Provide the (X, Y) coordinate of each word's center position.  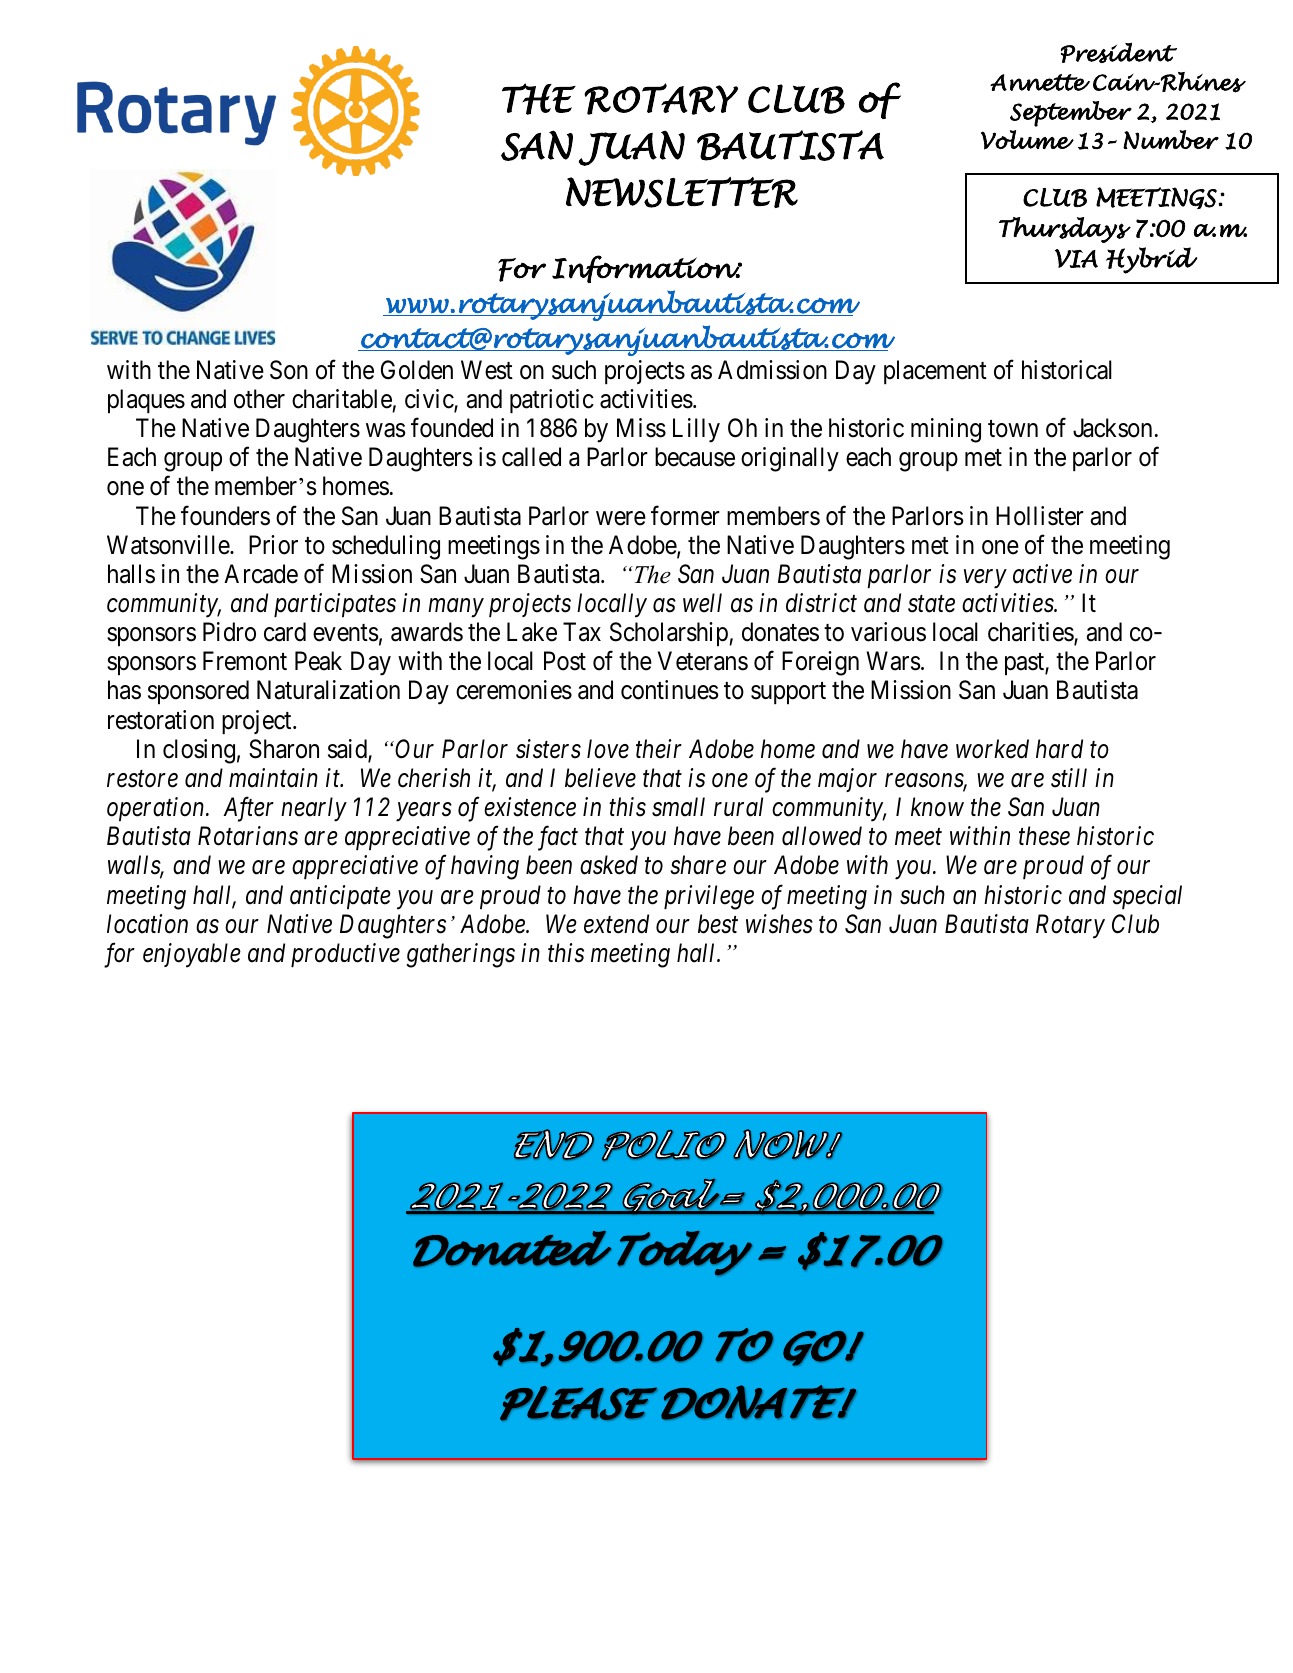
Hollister (1040, 516)
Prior (273, 545)
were (621, 518)
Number (1171, 139)
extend (616, 924)
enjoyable (192, 955)
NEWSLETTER (682, 192)
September (1071, 114)
